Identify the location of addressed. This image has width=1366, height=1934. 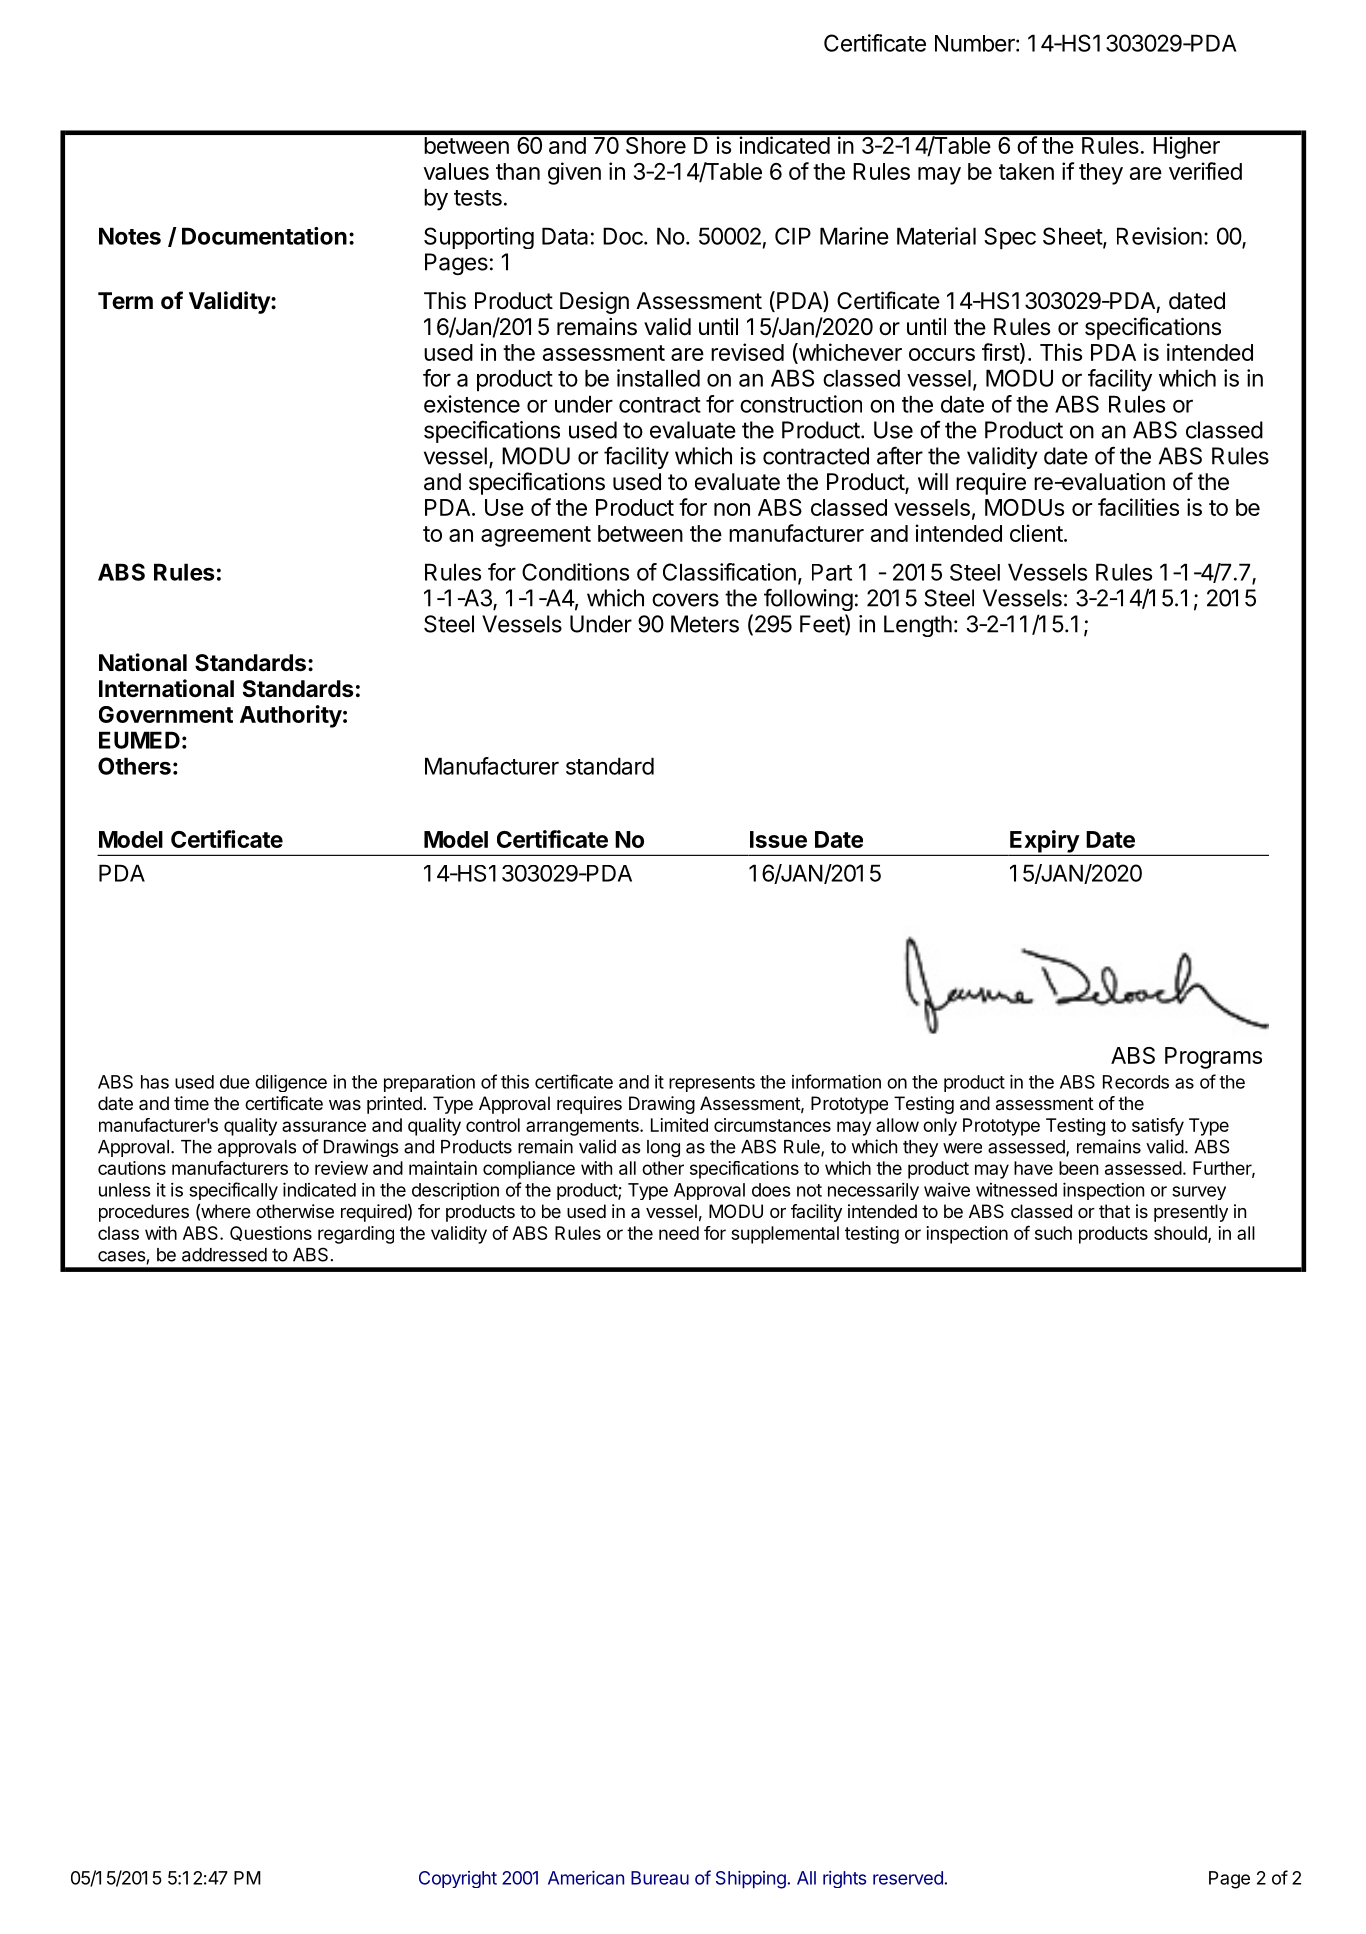
(224, 1255).
